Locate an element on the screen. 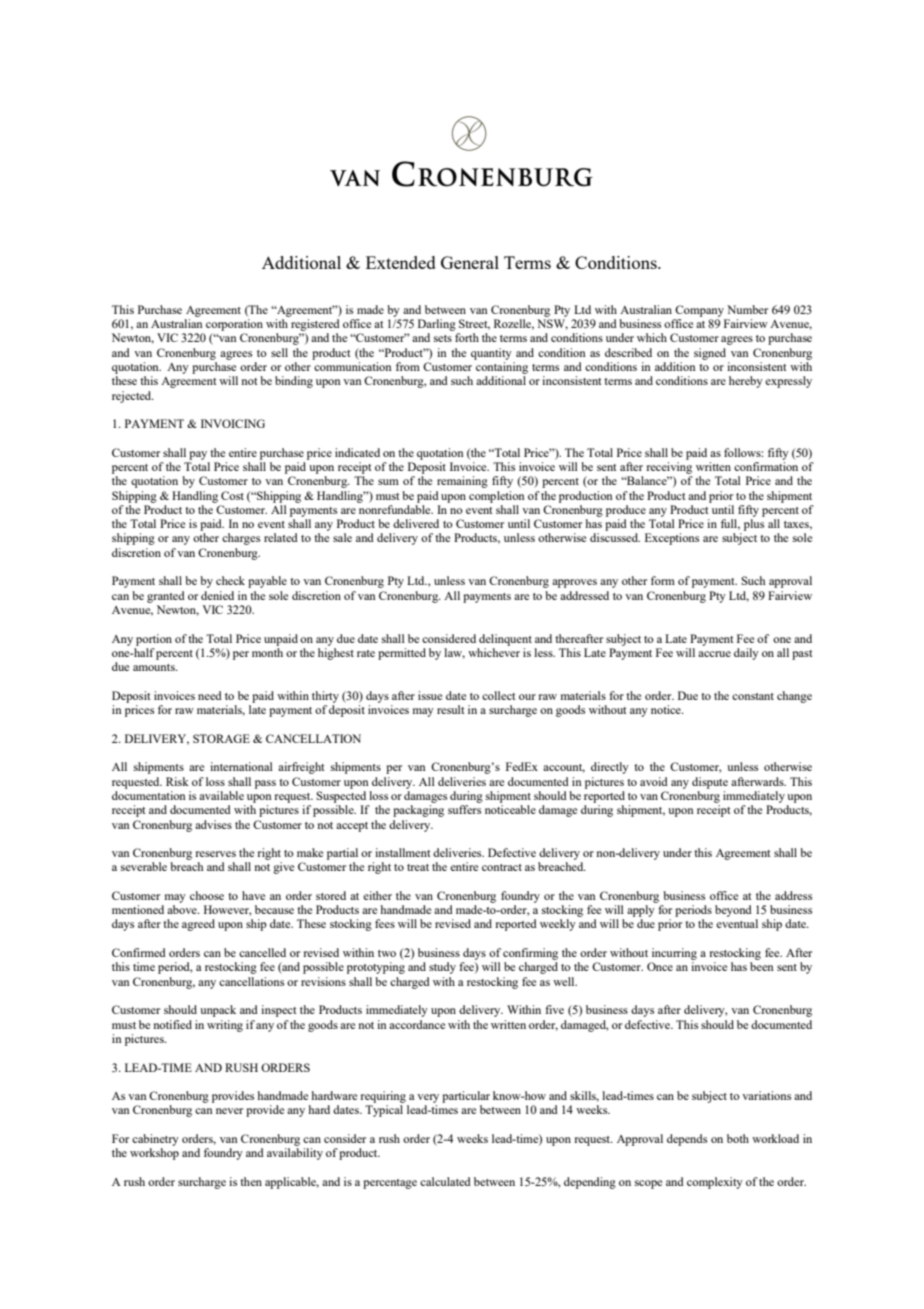  reserves is located at coordinates (215, 854).
